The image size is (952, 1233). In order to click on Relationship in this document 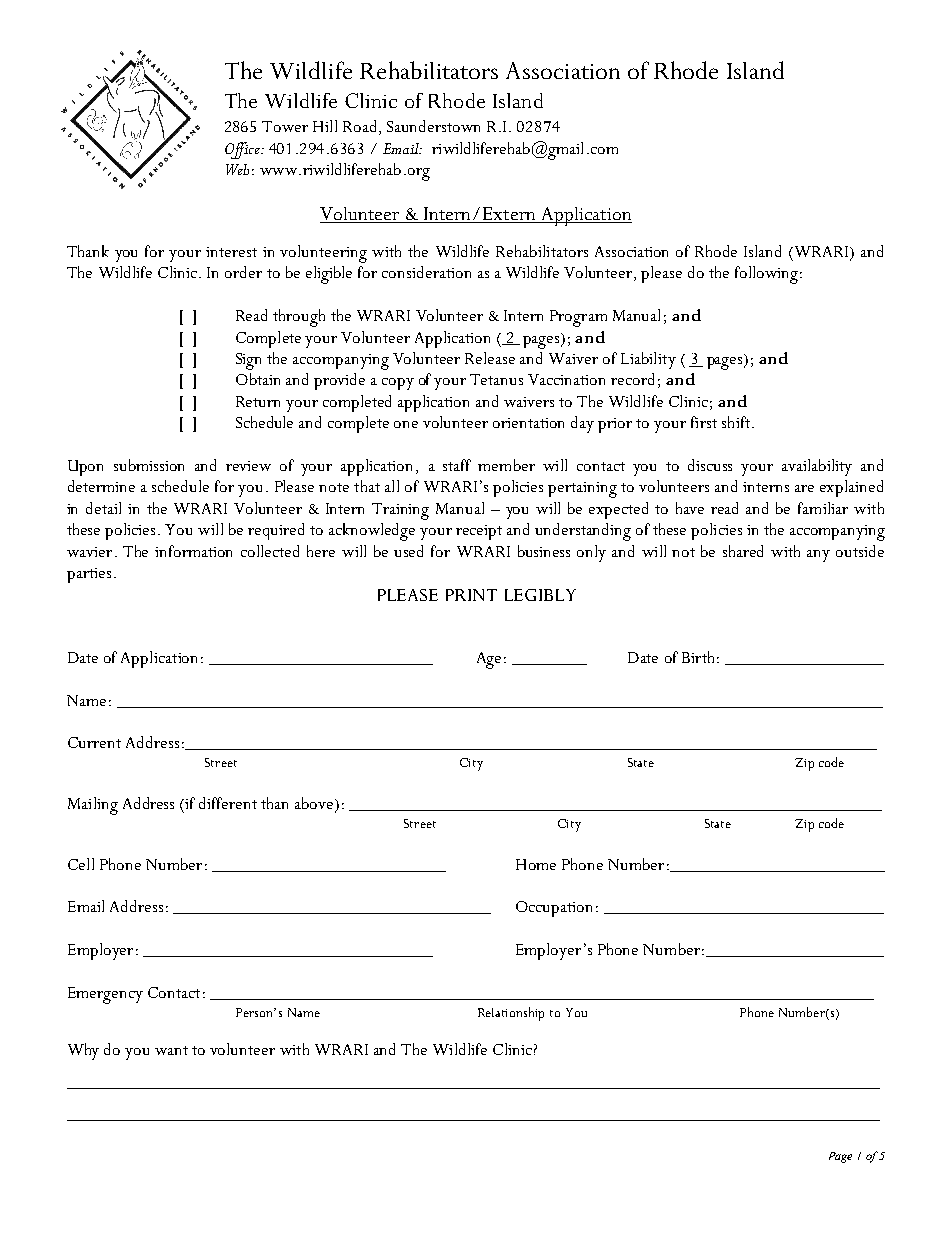, I will do `click(511, 1014)`.
